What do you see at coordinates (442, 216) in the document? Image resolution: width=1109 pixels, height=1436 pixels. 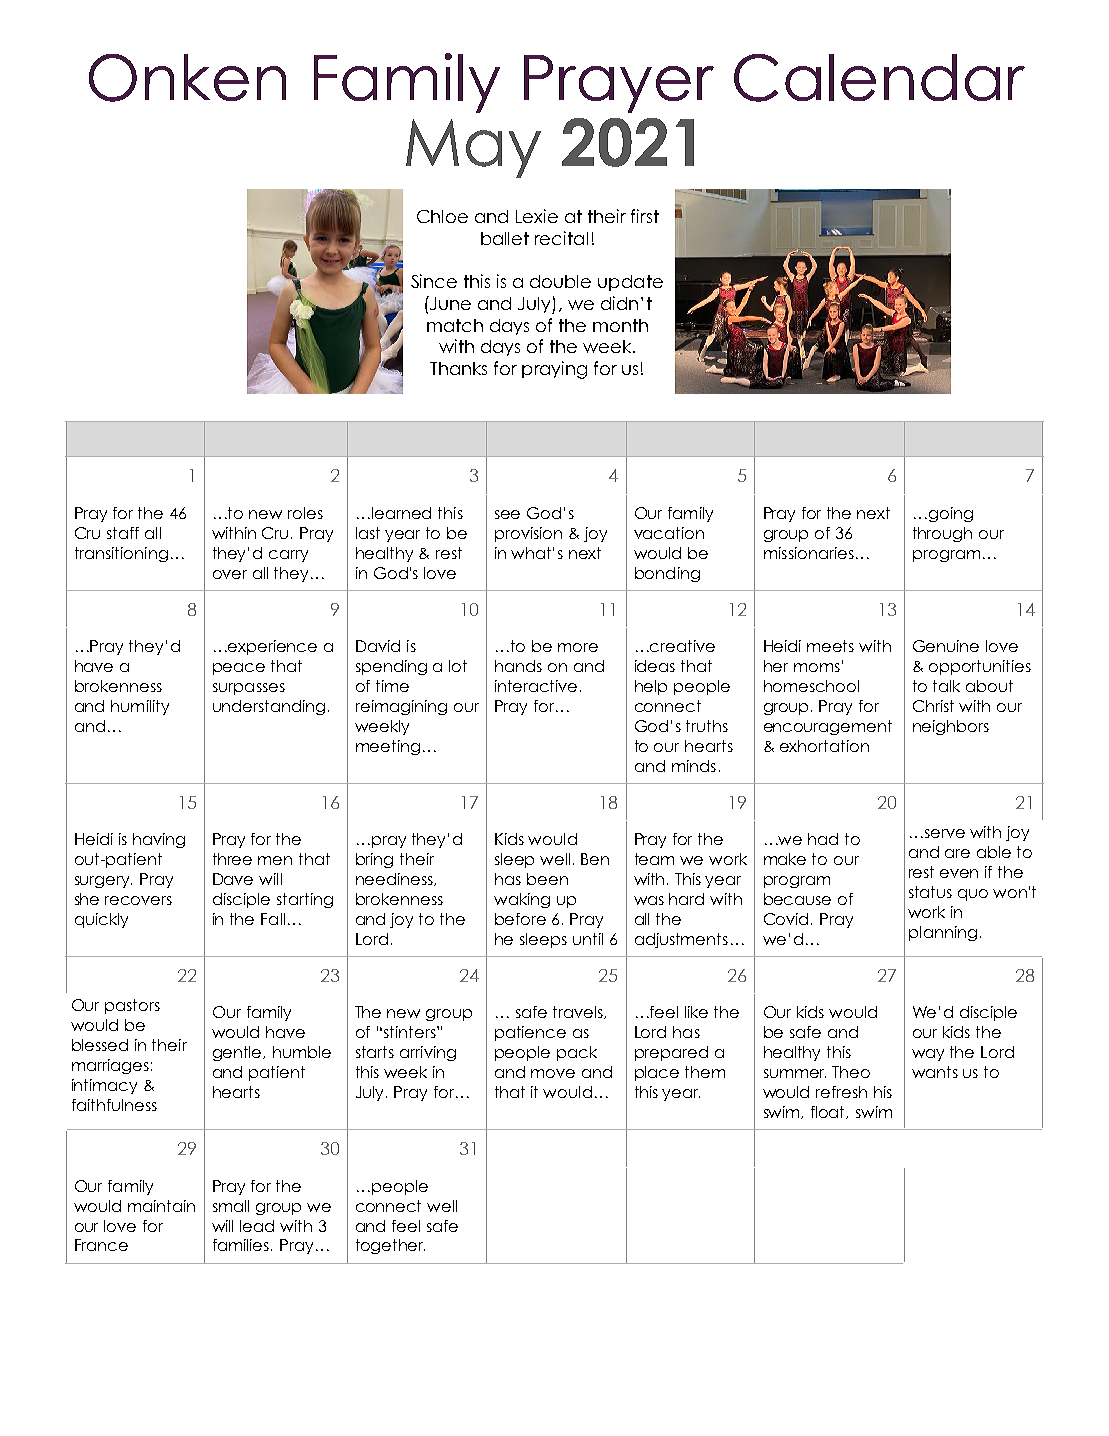 I see `Chloe` at bounding box center [442, 216].
